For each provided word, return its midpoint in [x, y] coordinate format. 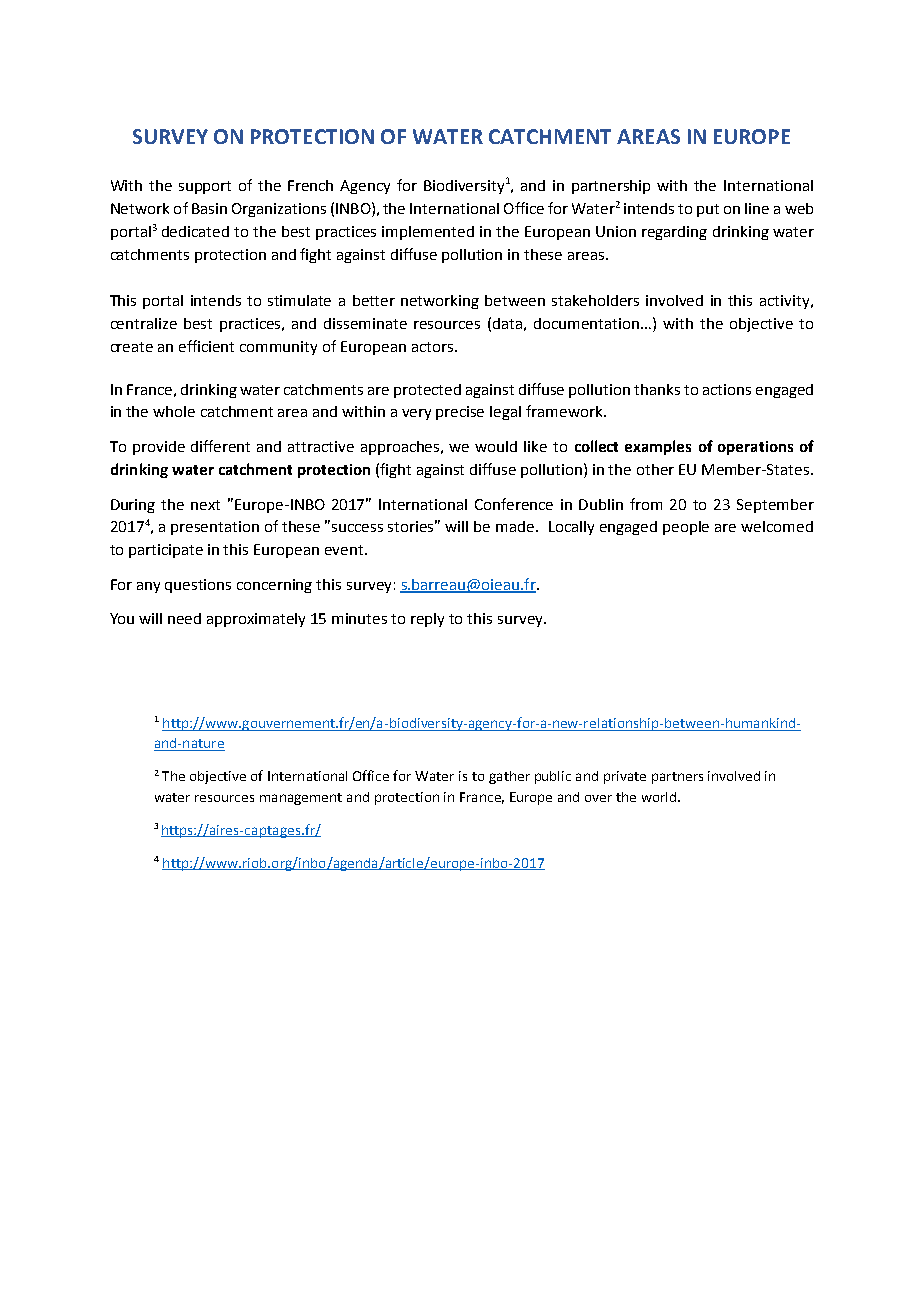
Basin [209, 208]
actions [727, 389]
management [301, 799]
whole [174, 411]
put [708, 210]
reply [427, 620]
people [686, 528]
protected [427, 391]
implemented [428, 233]
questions [198, 586]
